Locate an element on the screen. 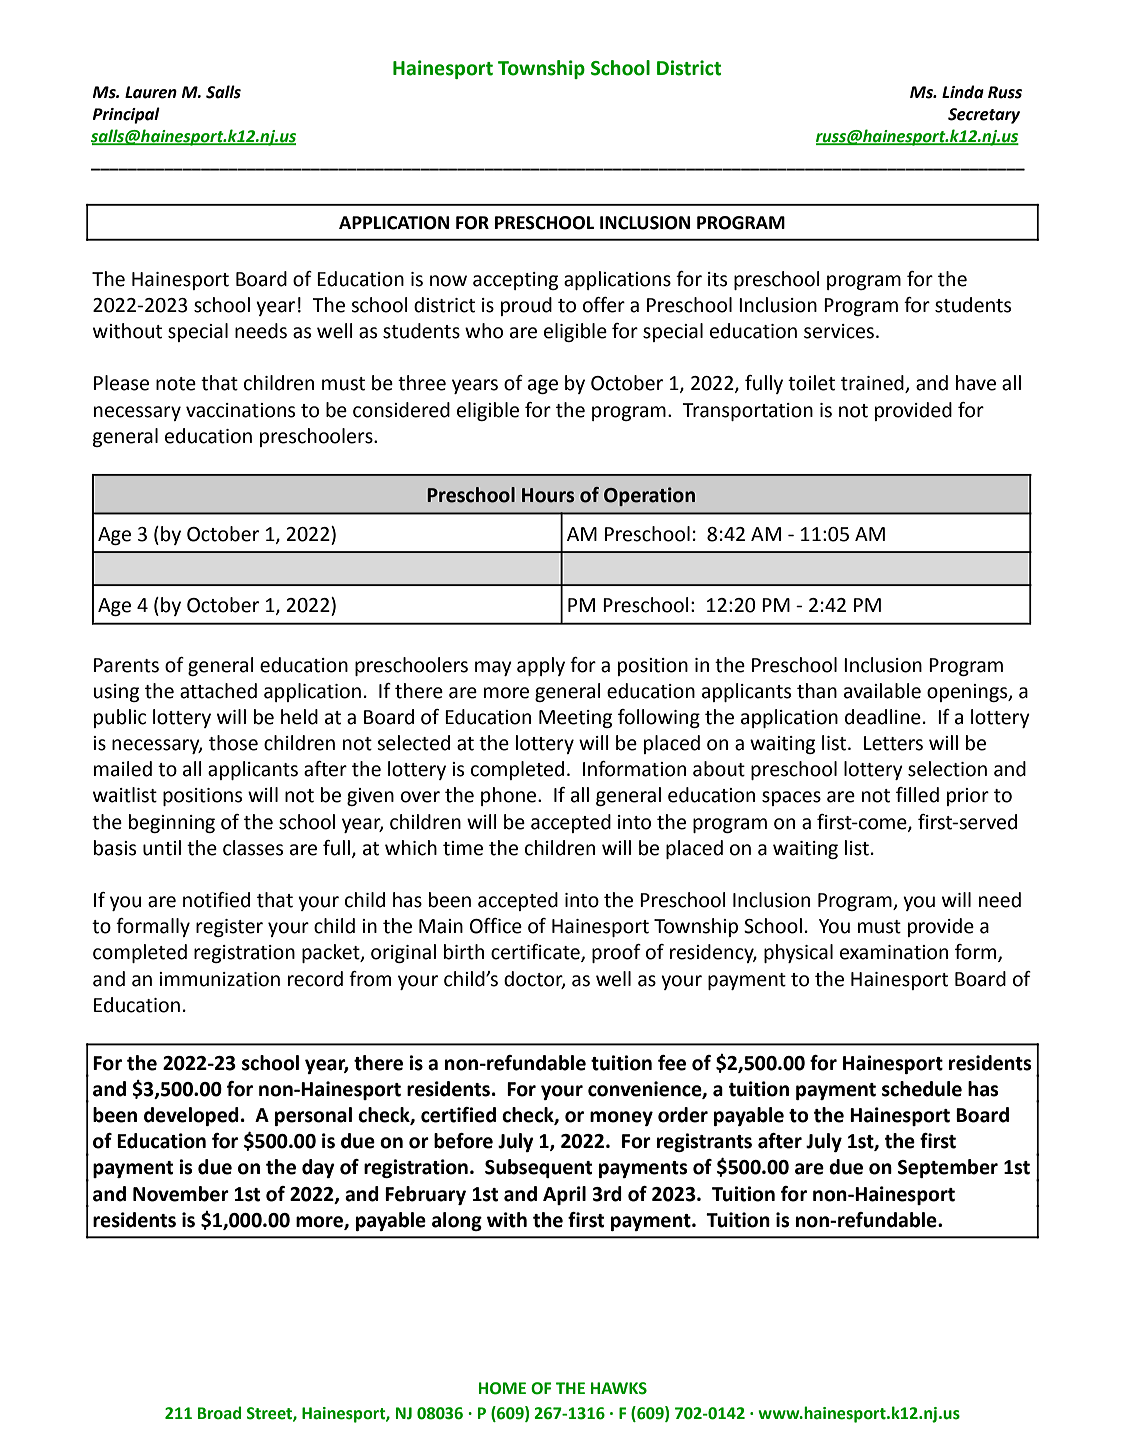 This screenshot has width=1125, height=1455. Meeting is located at coordinates (575, 719).
